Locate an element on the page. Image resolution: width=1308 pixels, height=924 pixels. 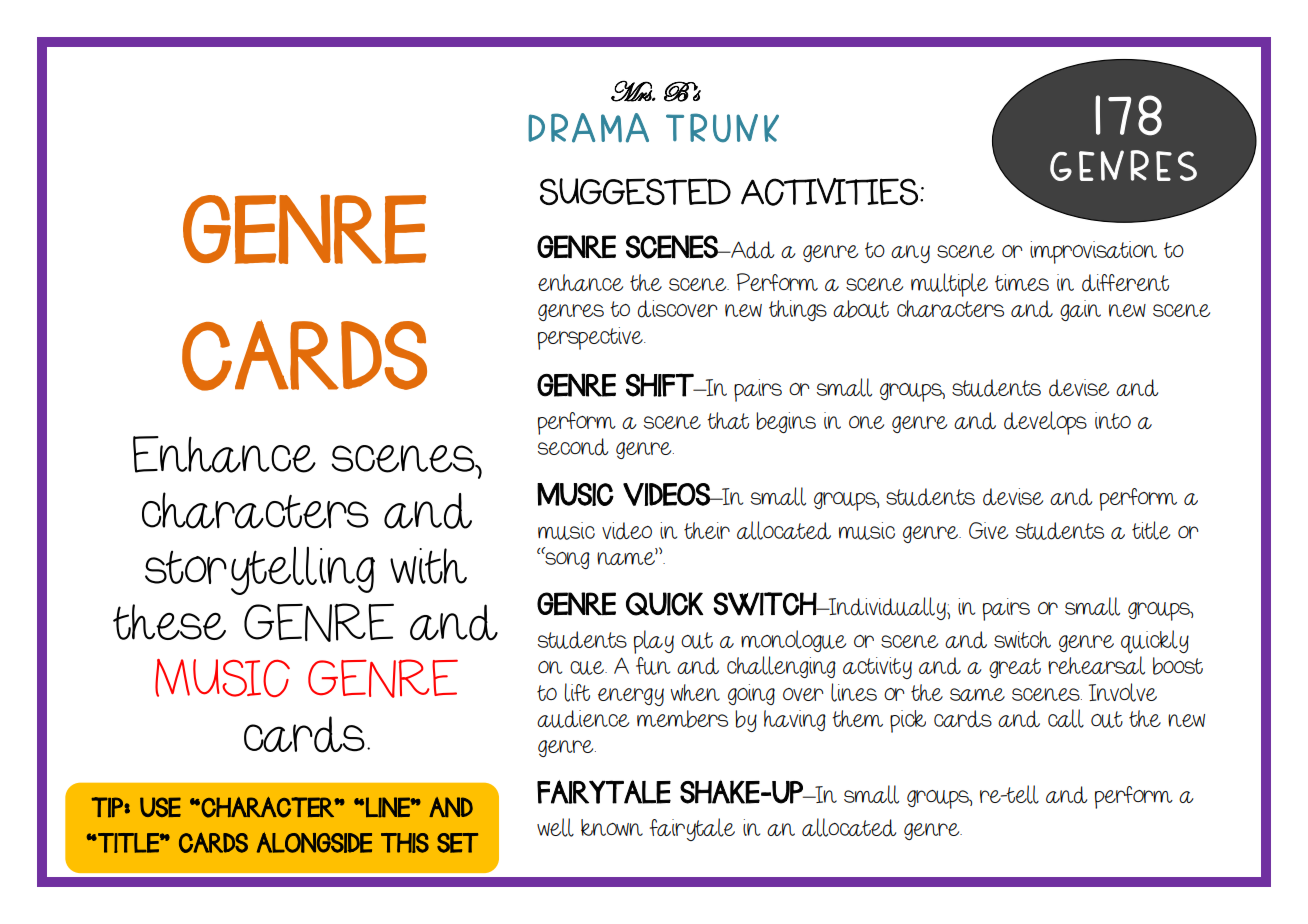
DRAMA is located at coordinates (588, 128).
